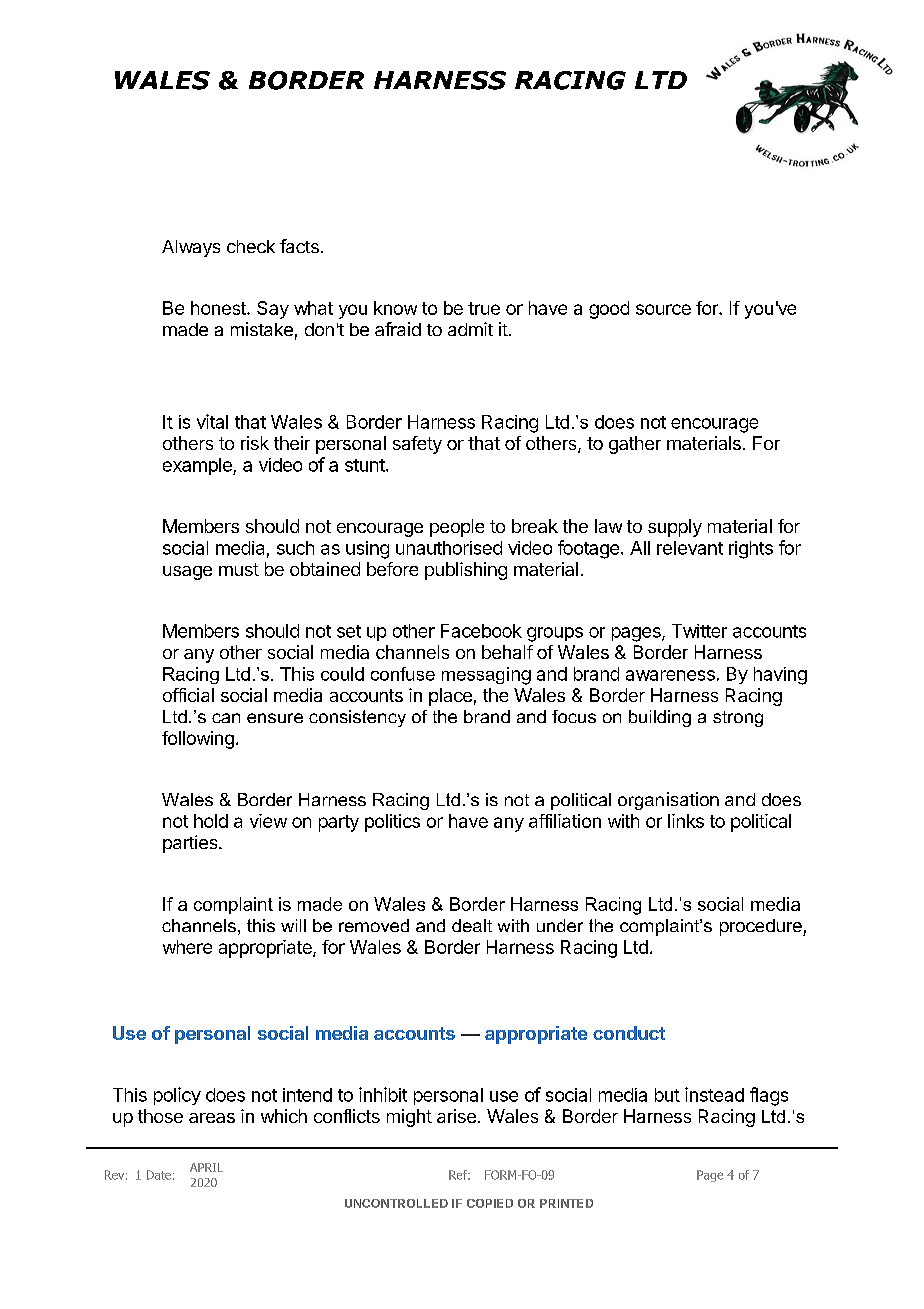 The height and width of the document is (1309, 924). What do you see at coordinates (466, 571) in the document?
I see `publishing` at bounding box center [466, 571].
